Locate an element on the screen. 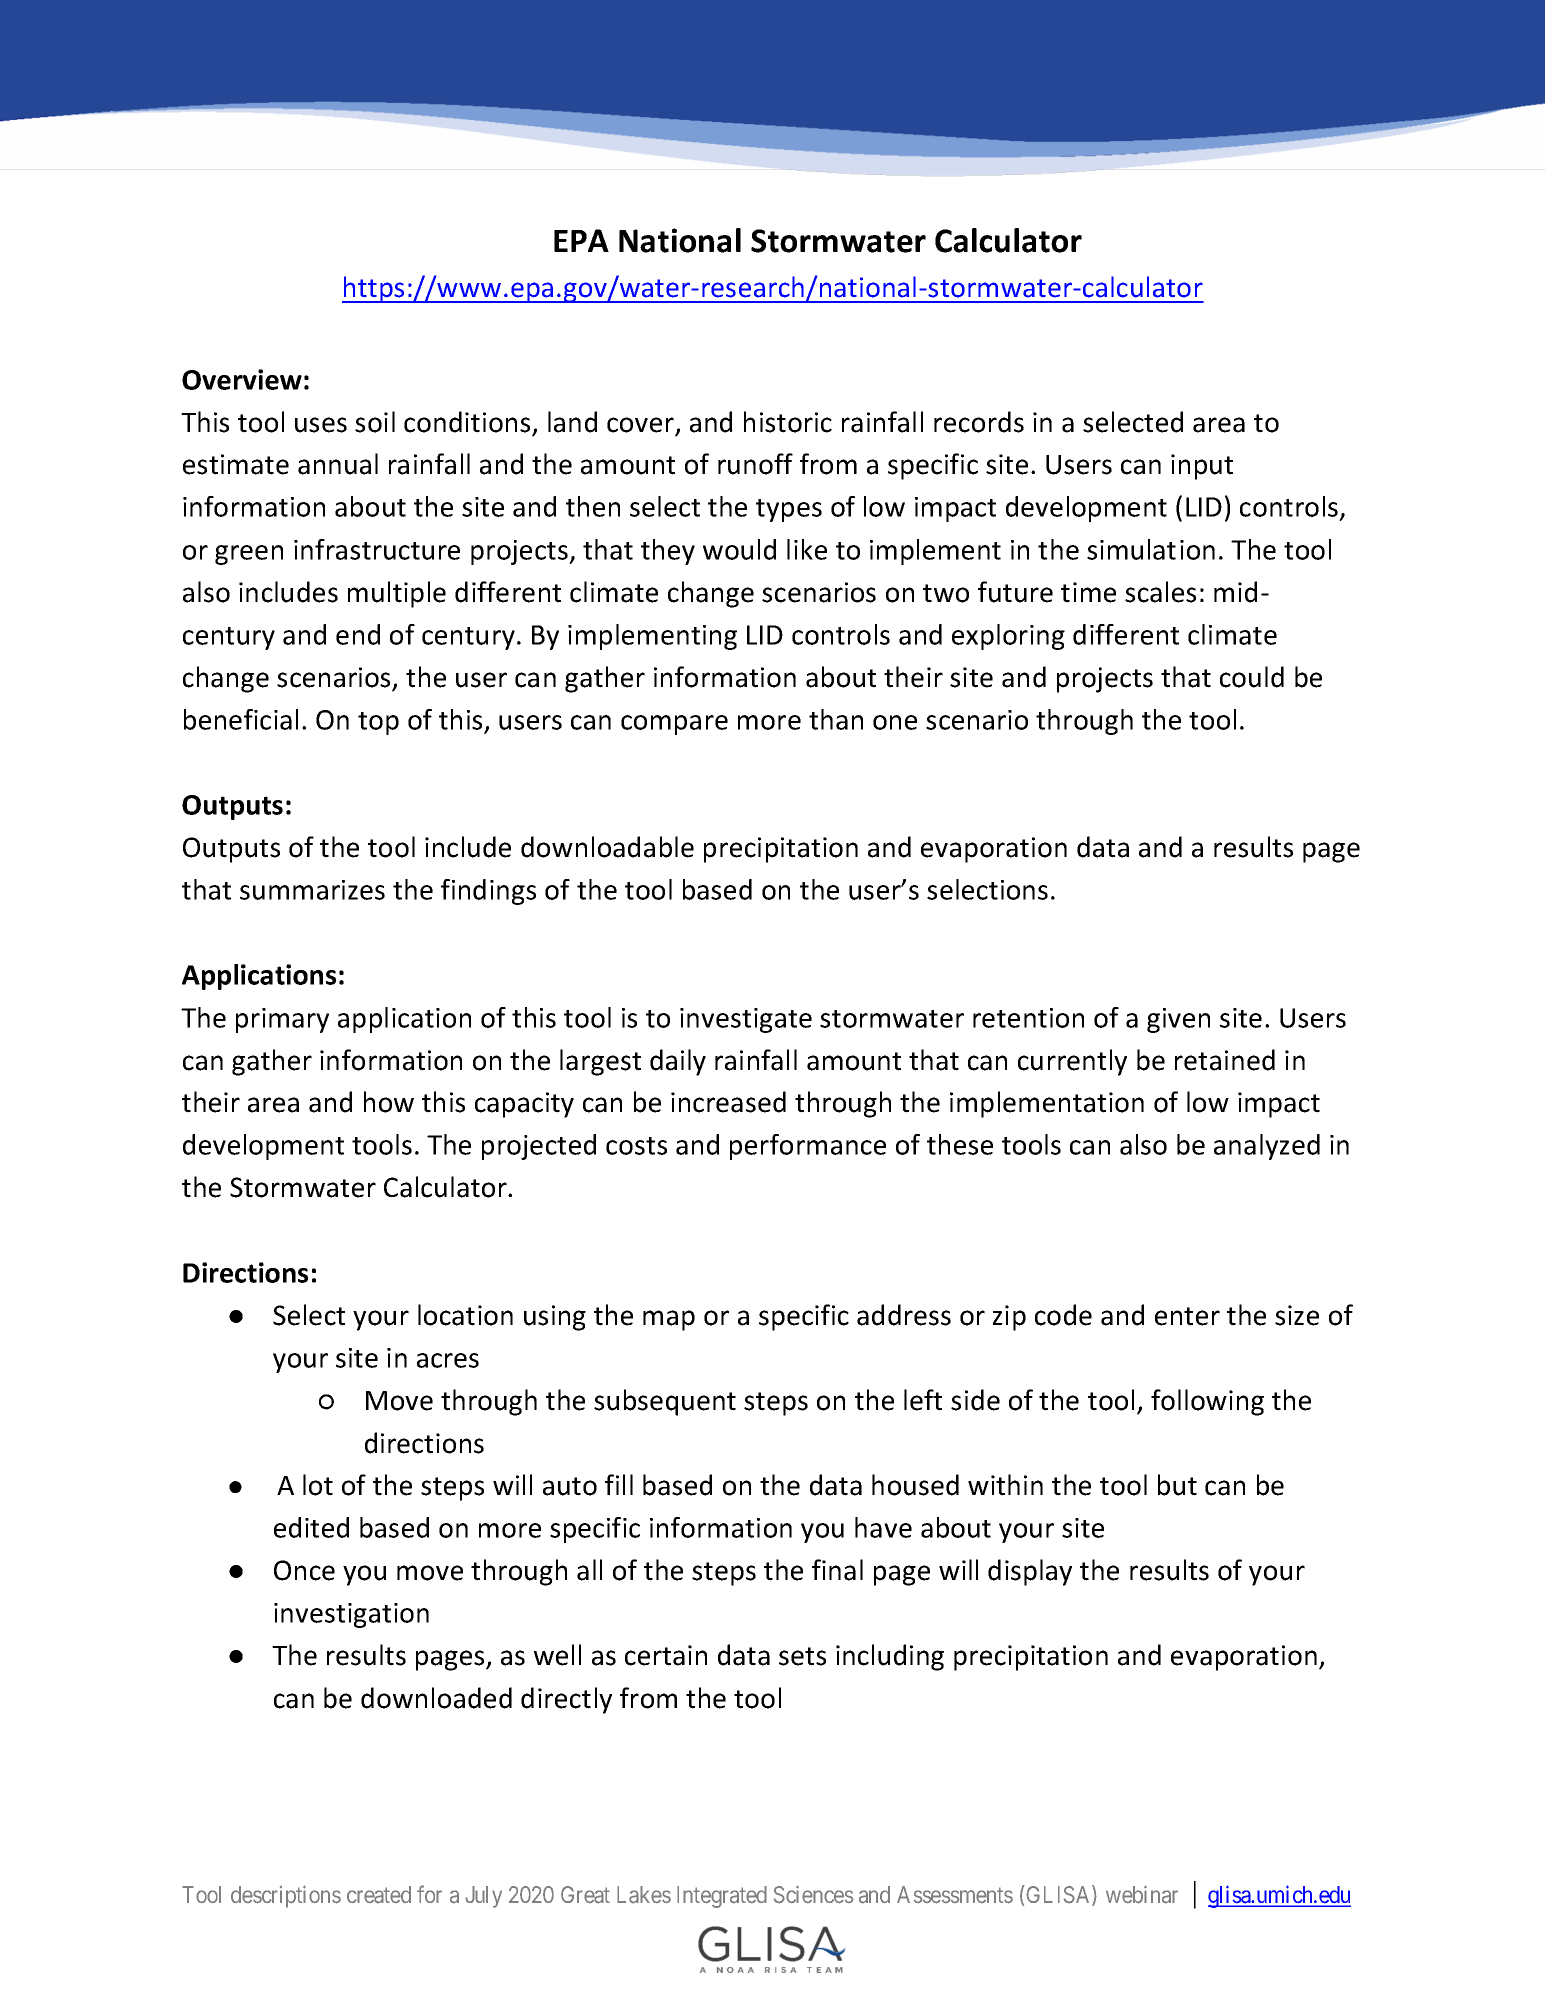 Image resolution: width=1545 pixels, height=1999 pixels. given is located at coordinates (1178, 1020).
